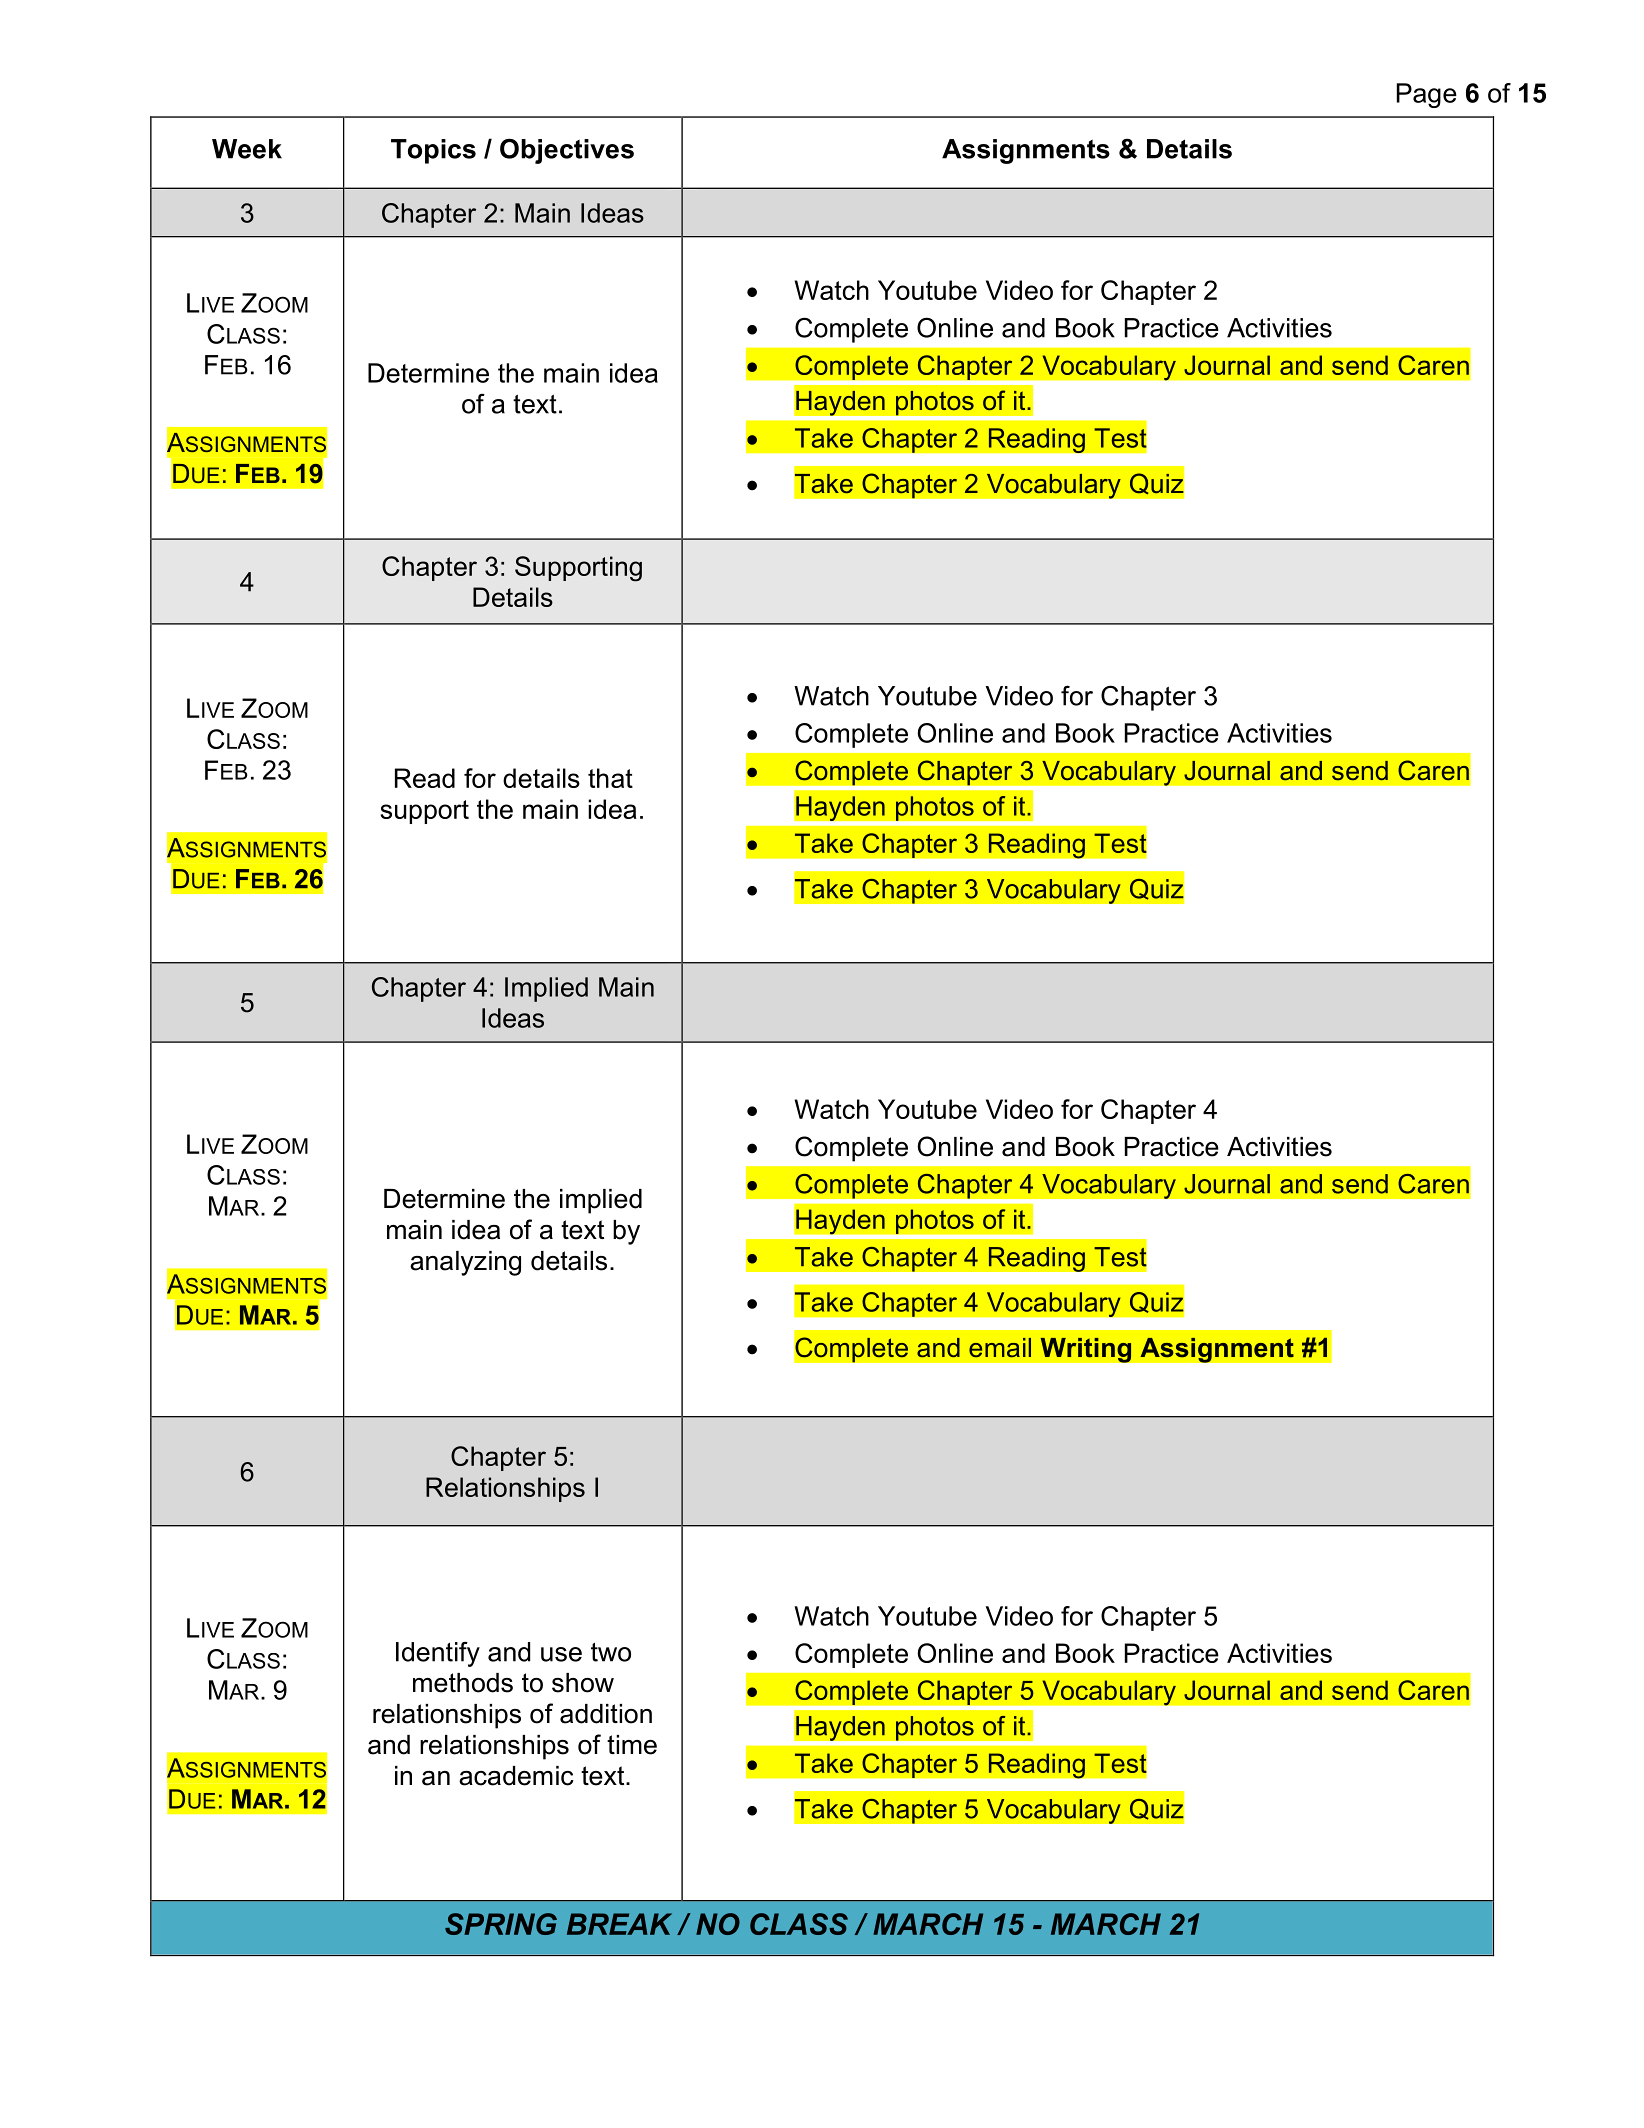 This document has width=1644, height=2128. Describe the element at coordinates (433, 151) in the document. I see `Topics` at that location.
